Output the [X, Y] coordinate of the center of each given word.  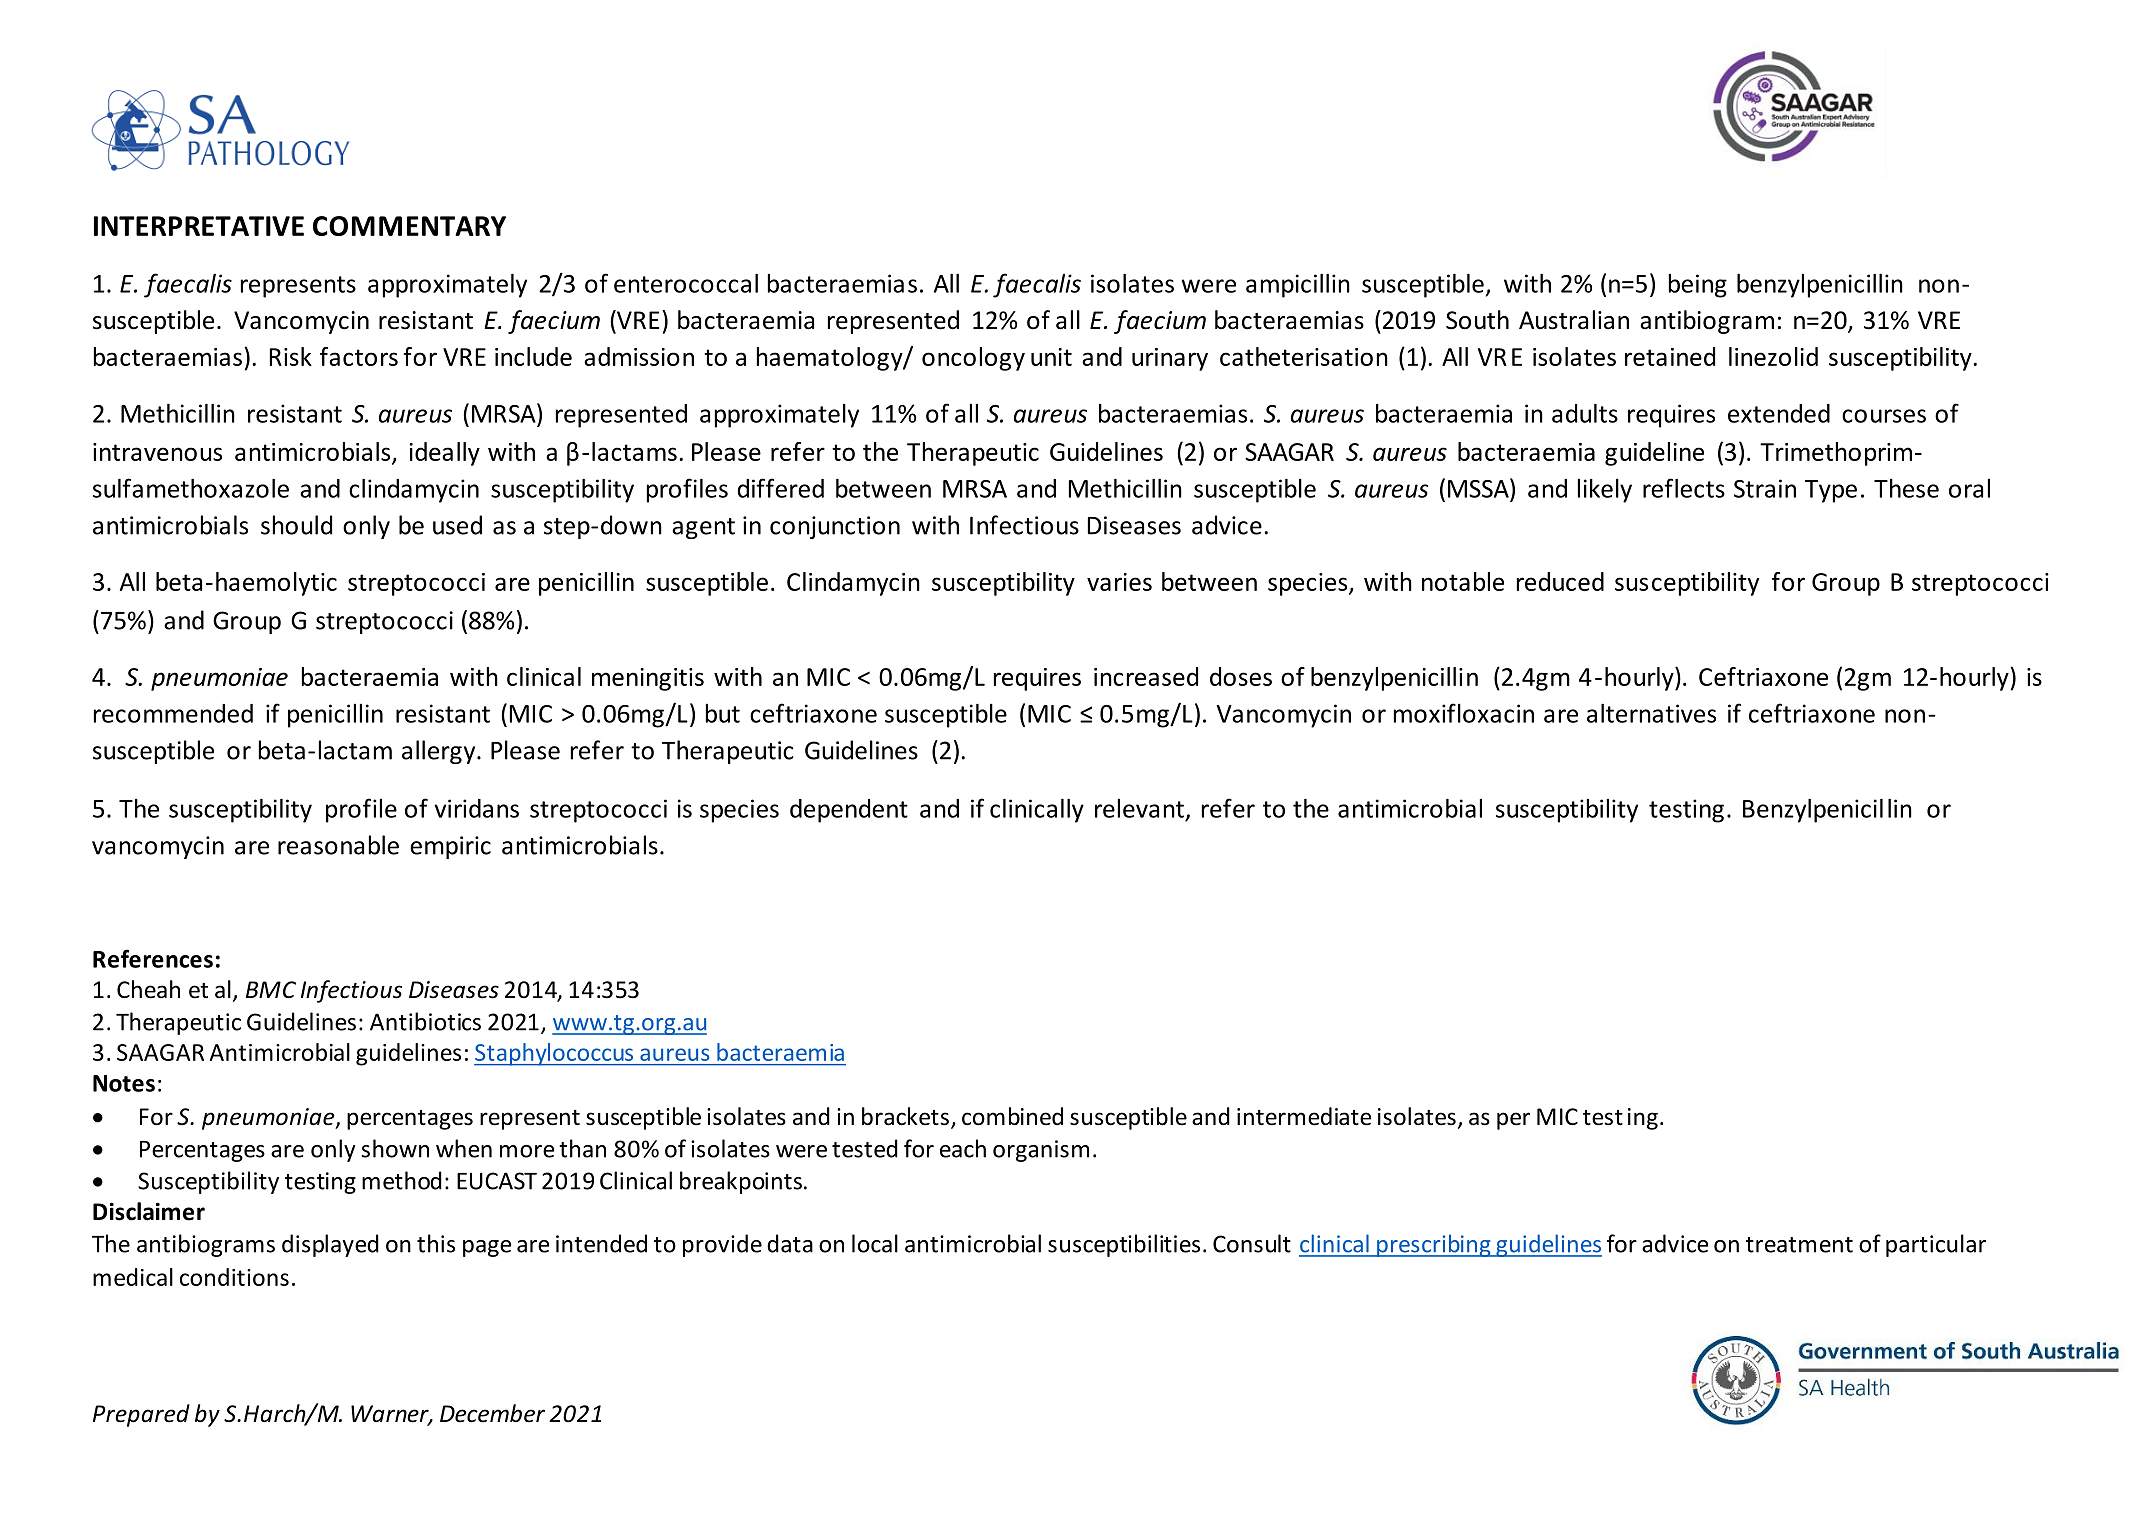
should [296, 525]
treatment [1799, 1245]
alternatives [1651, 713]
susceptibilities [1124, 1245]
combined [1012, 1116]
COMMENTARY [409, 226]
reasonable [338, 845]
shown [395, 1148]
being [1698, 286]
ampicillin [1298, 285]
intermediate [1304, 1116]
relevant [1139, 808]
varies [1119, 582]
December [492, 1413]
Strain [1765, 488]
